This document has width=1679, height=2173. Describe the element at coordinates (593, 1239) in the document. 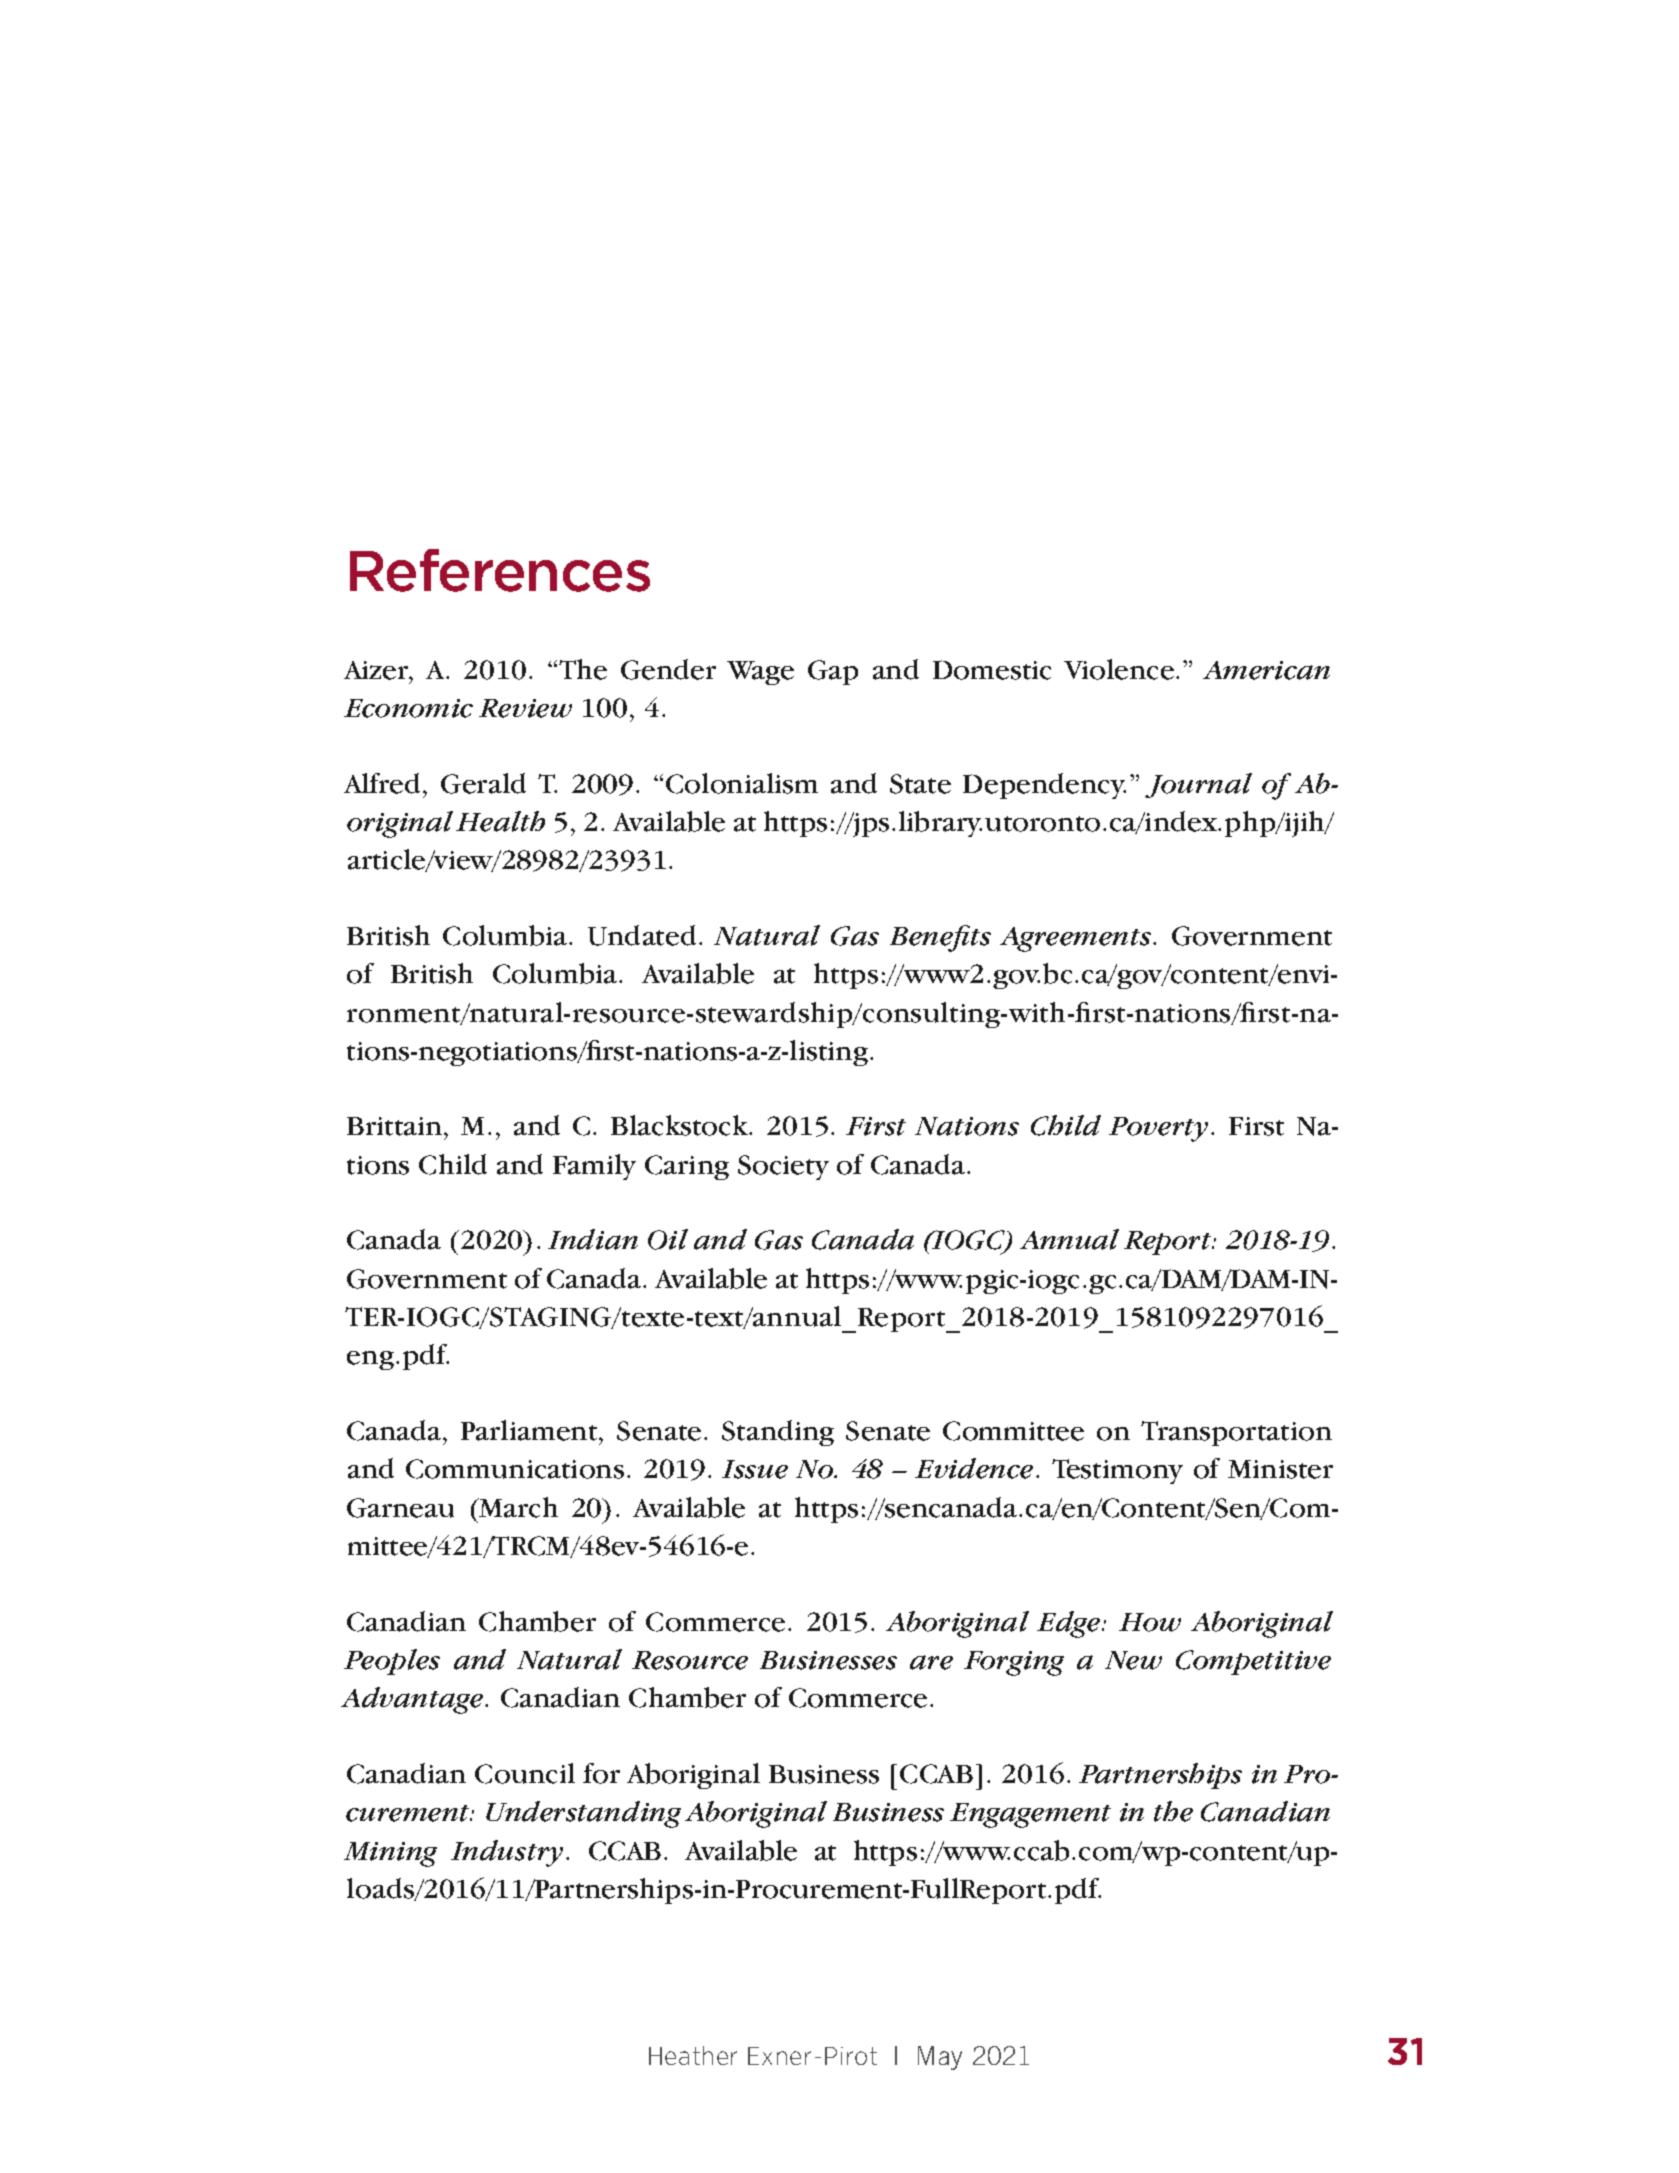

I see `Indian` at that location.
